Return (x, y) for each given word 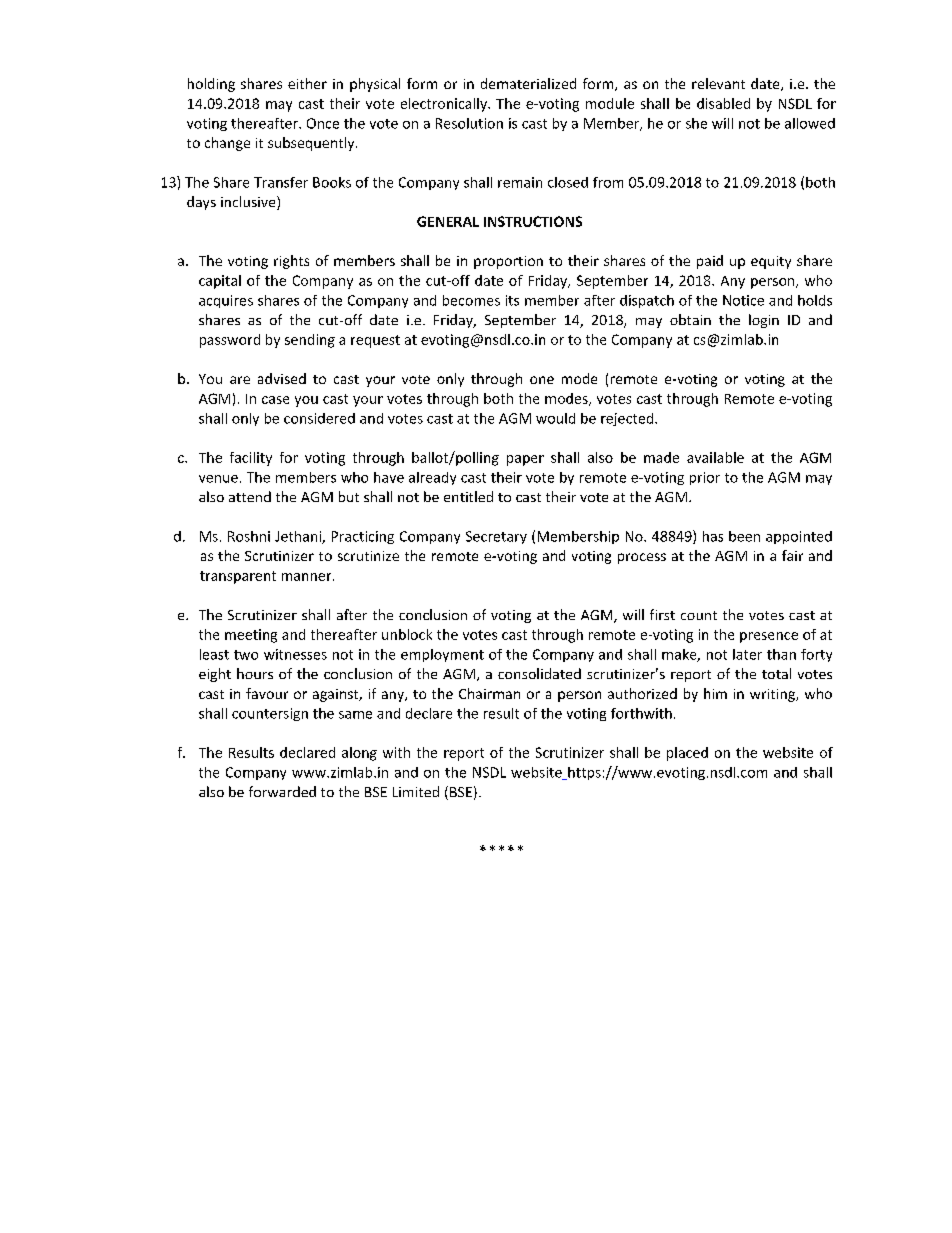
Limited (416, 791)
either (307, 83)
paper (525, 460)
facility (251, 459)
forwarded (282, 791)
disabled (723, 103)
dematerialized (528, 83)
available (715, 457)
